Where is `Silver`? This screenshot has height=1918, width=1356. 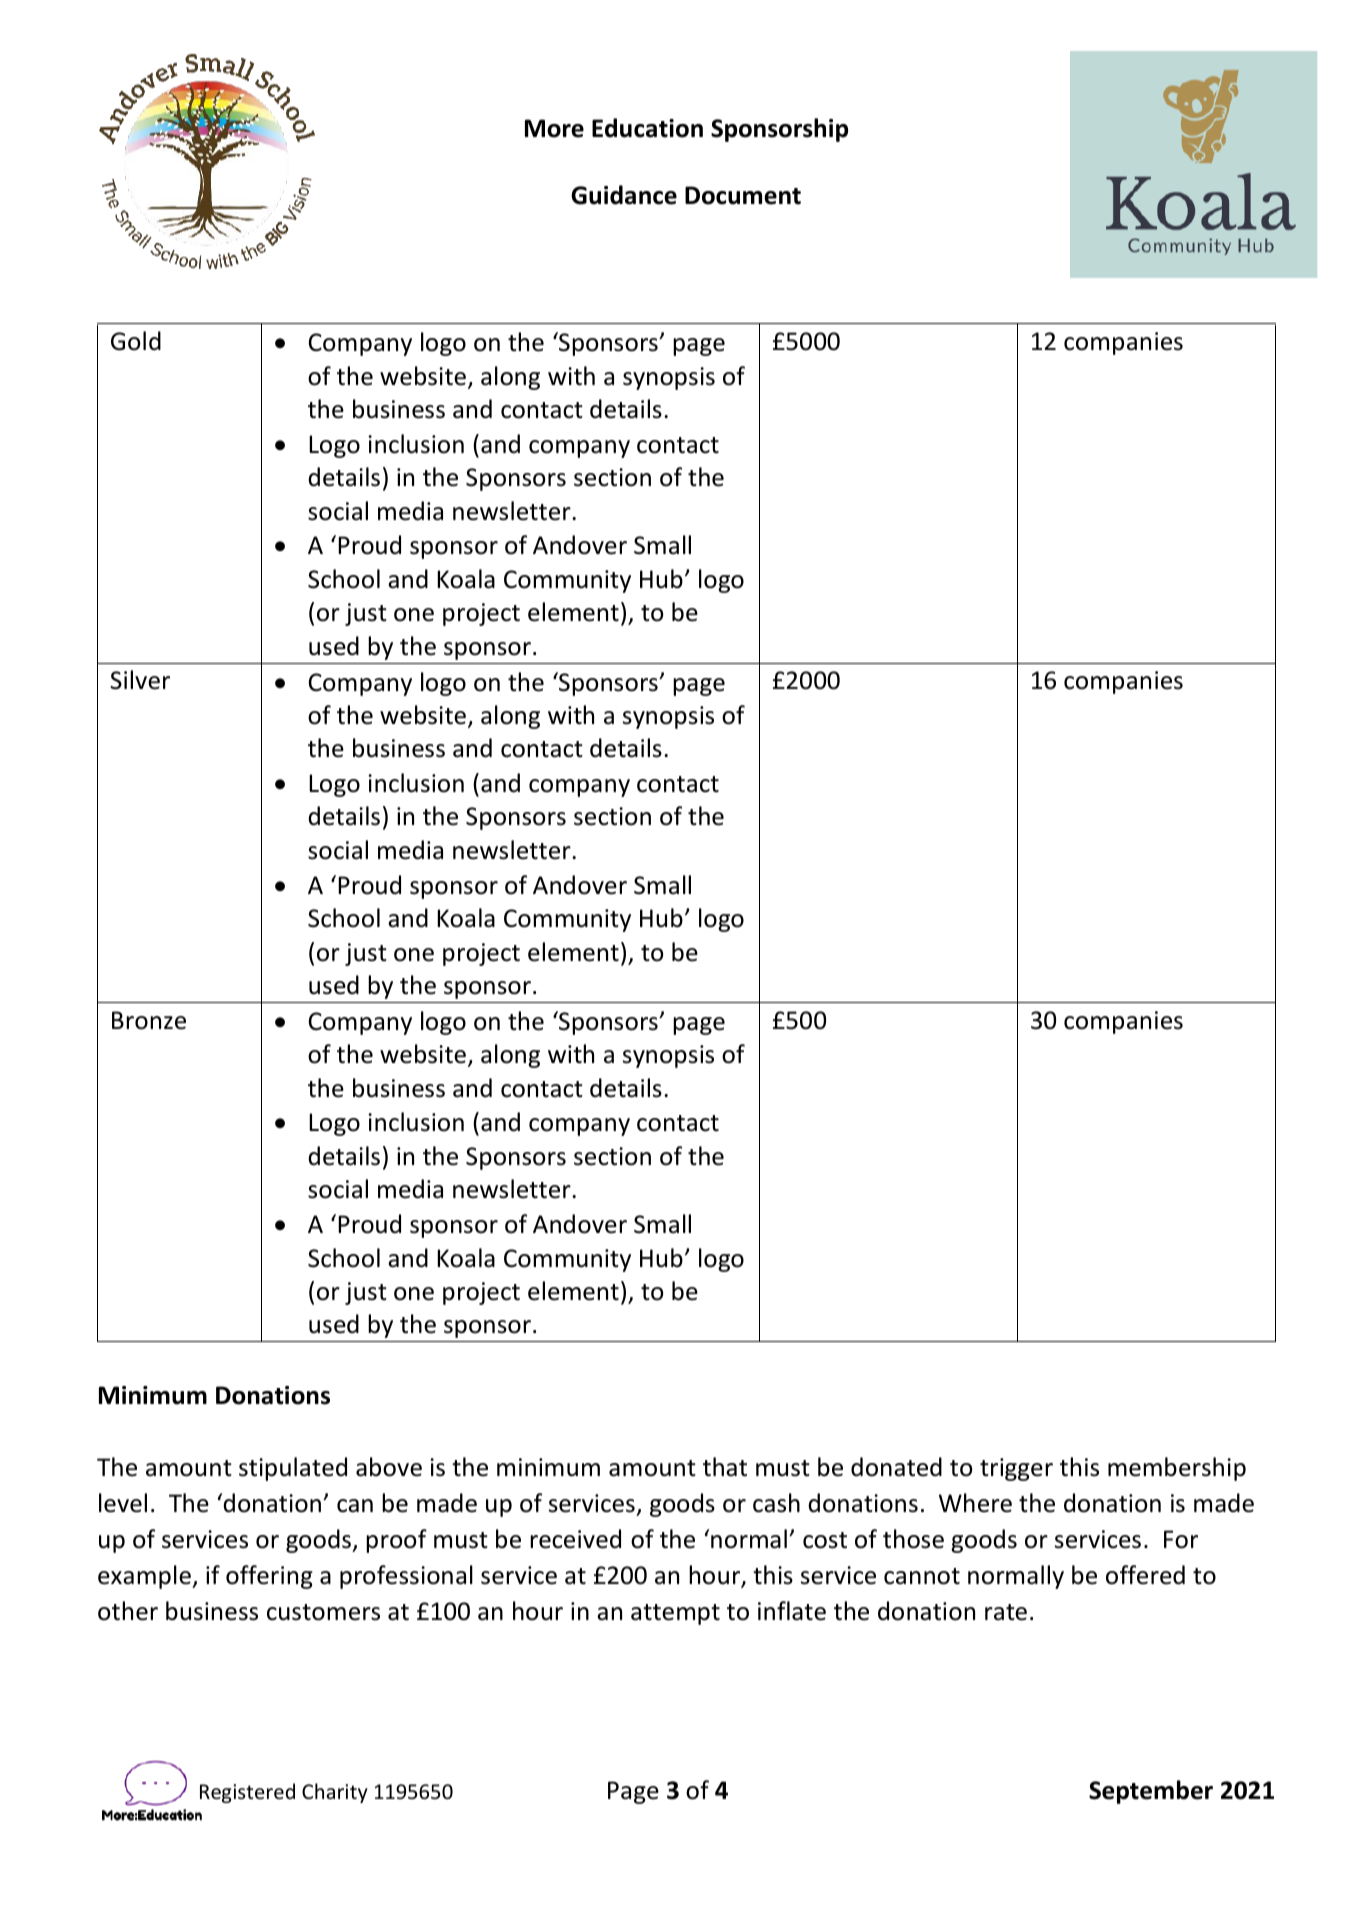 Silver is located at coordinates (140, 680).
